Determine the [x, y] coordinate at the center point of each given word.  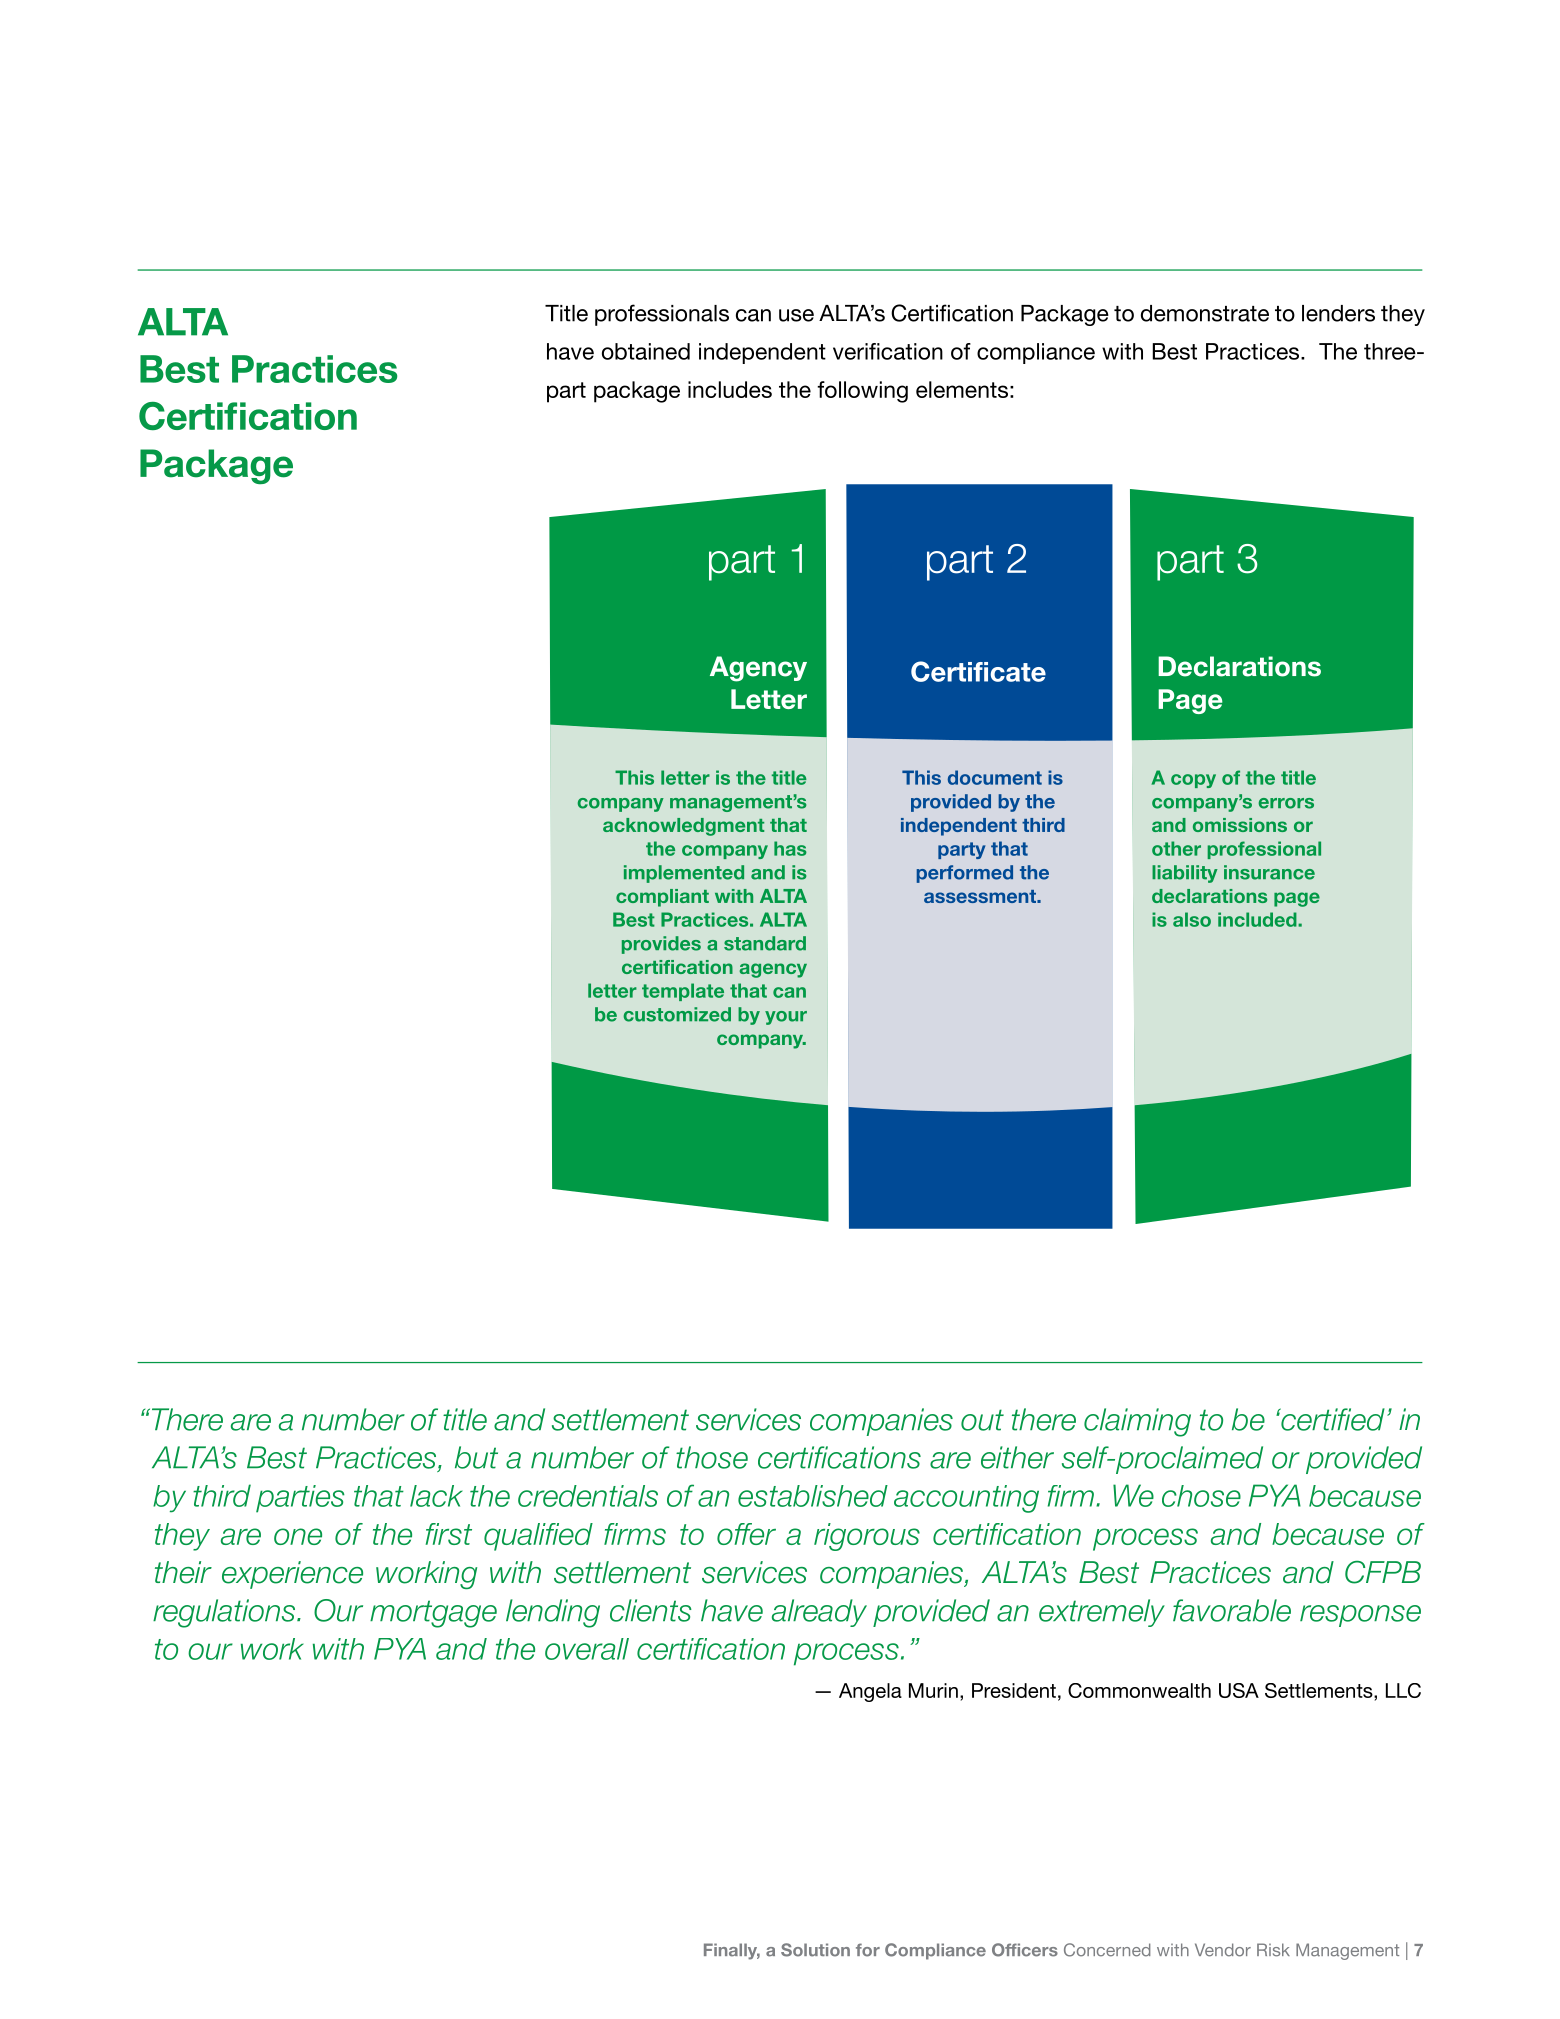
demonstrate [1205, 313]
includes [730, 389]
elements [962, 389]
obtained [646, 351]
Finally [732, 1951]
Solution [815, 1950]
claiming [1137, 1422]
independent [762, 353]
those [712, 1457]
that [379, 1496]
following [862, 392]
